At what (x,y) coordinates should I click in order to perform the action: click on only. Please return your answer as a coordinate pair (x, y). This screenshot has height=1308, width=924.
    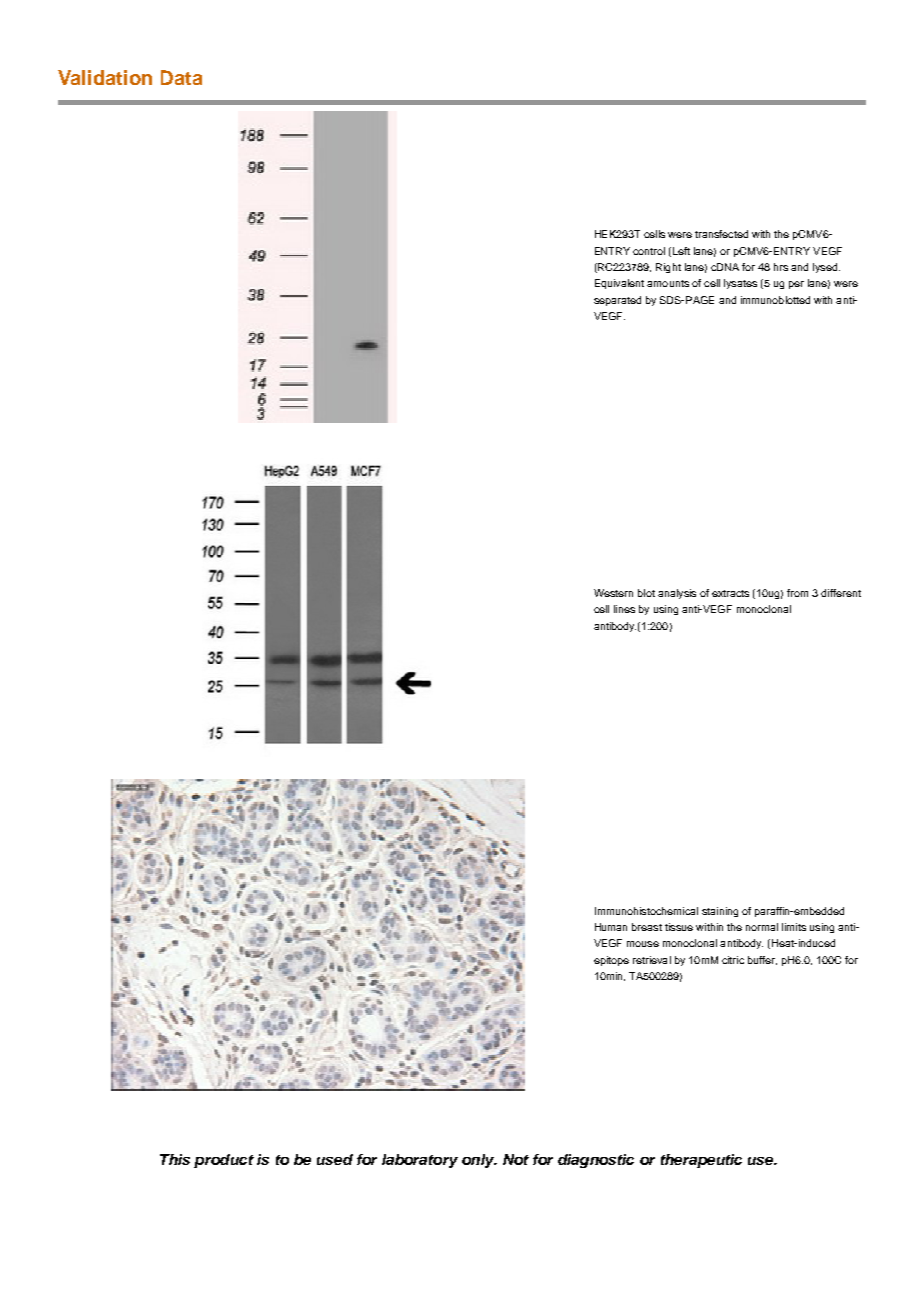
    Looking at the image, I should click on (479, 1161).
